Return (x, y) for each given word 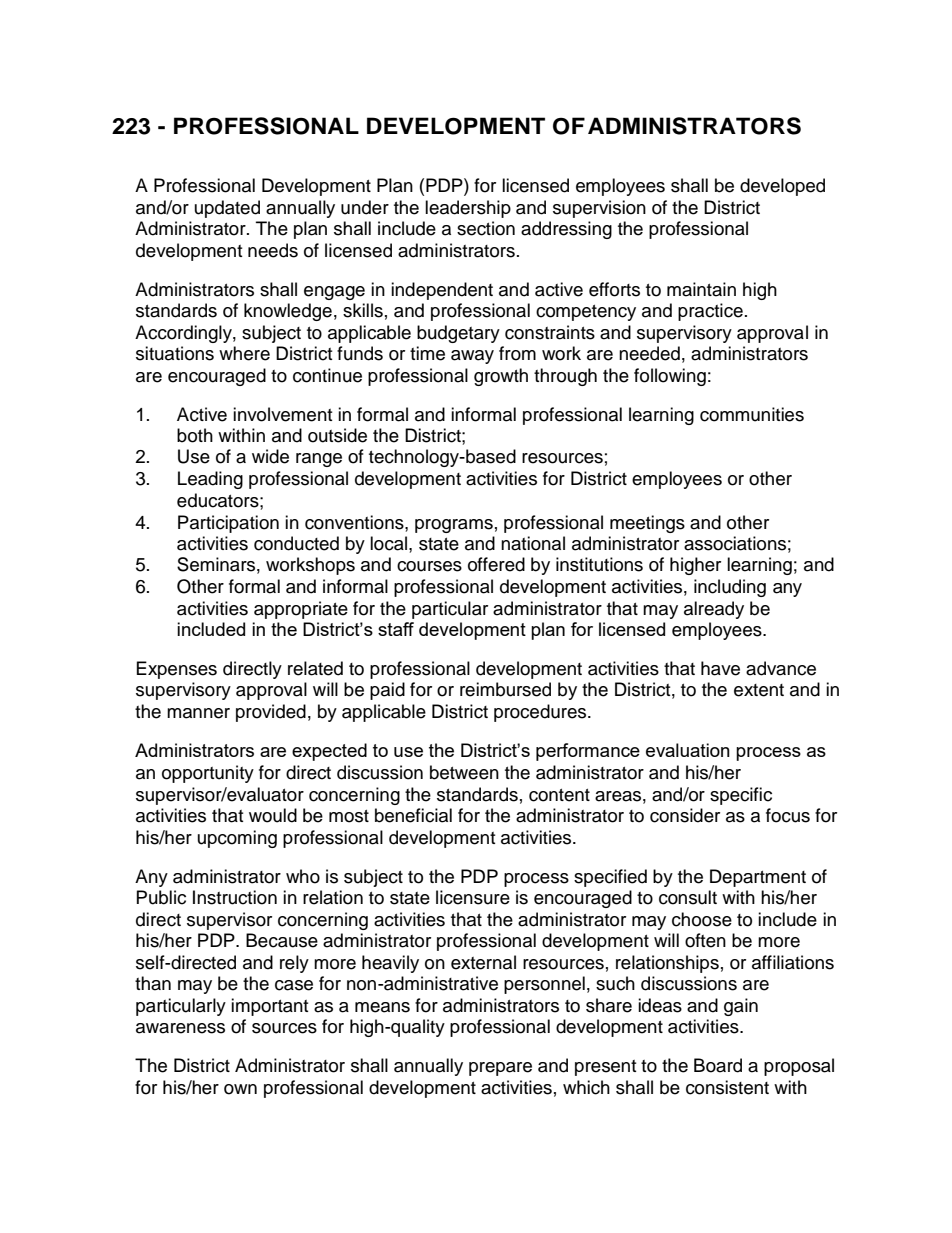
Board (718, 1065)
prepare (500, 1069)
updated (227, 209)
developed (782, 187)
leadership (468, 209)
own (240, 1089)
